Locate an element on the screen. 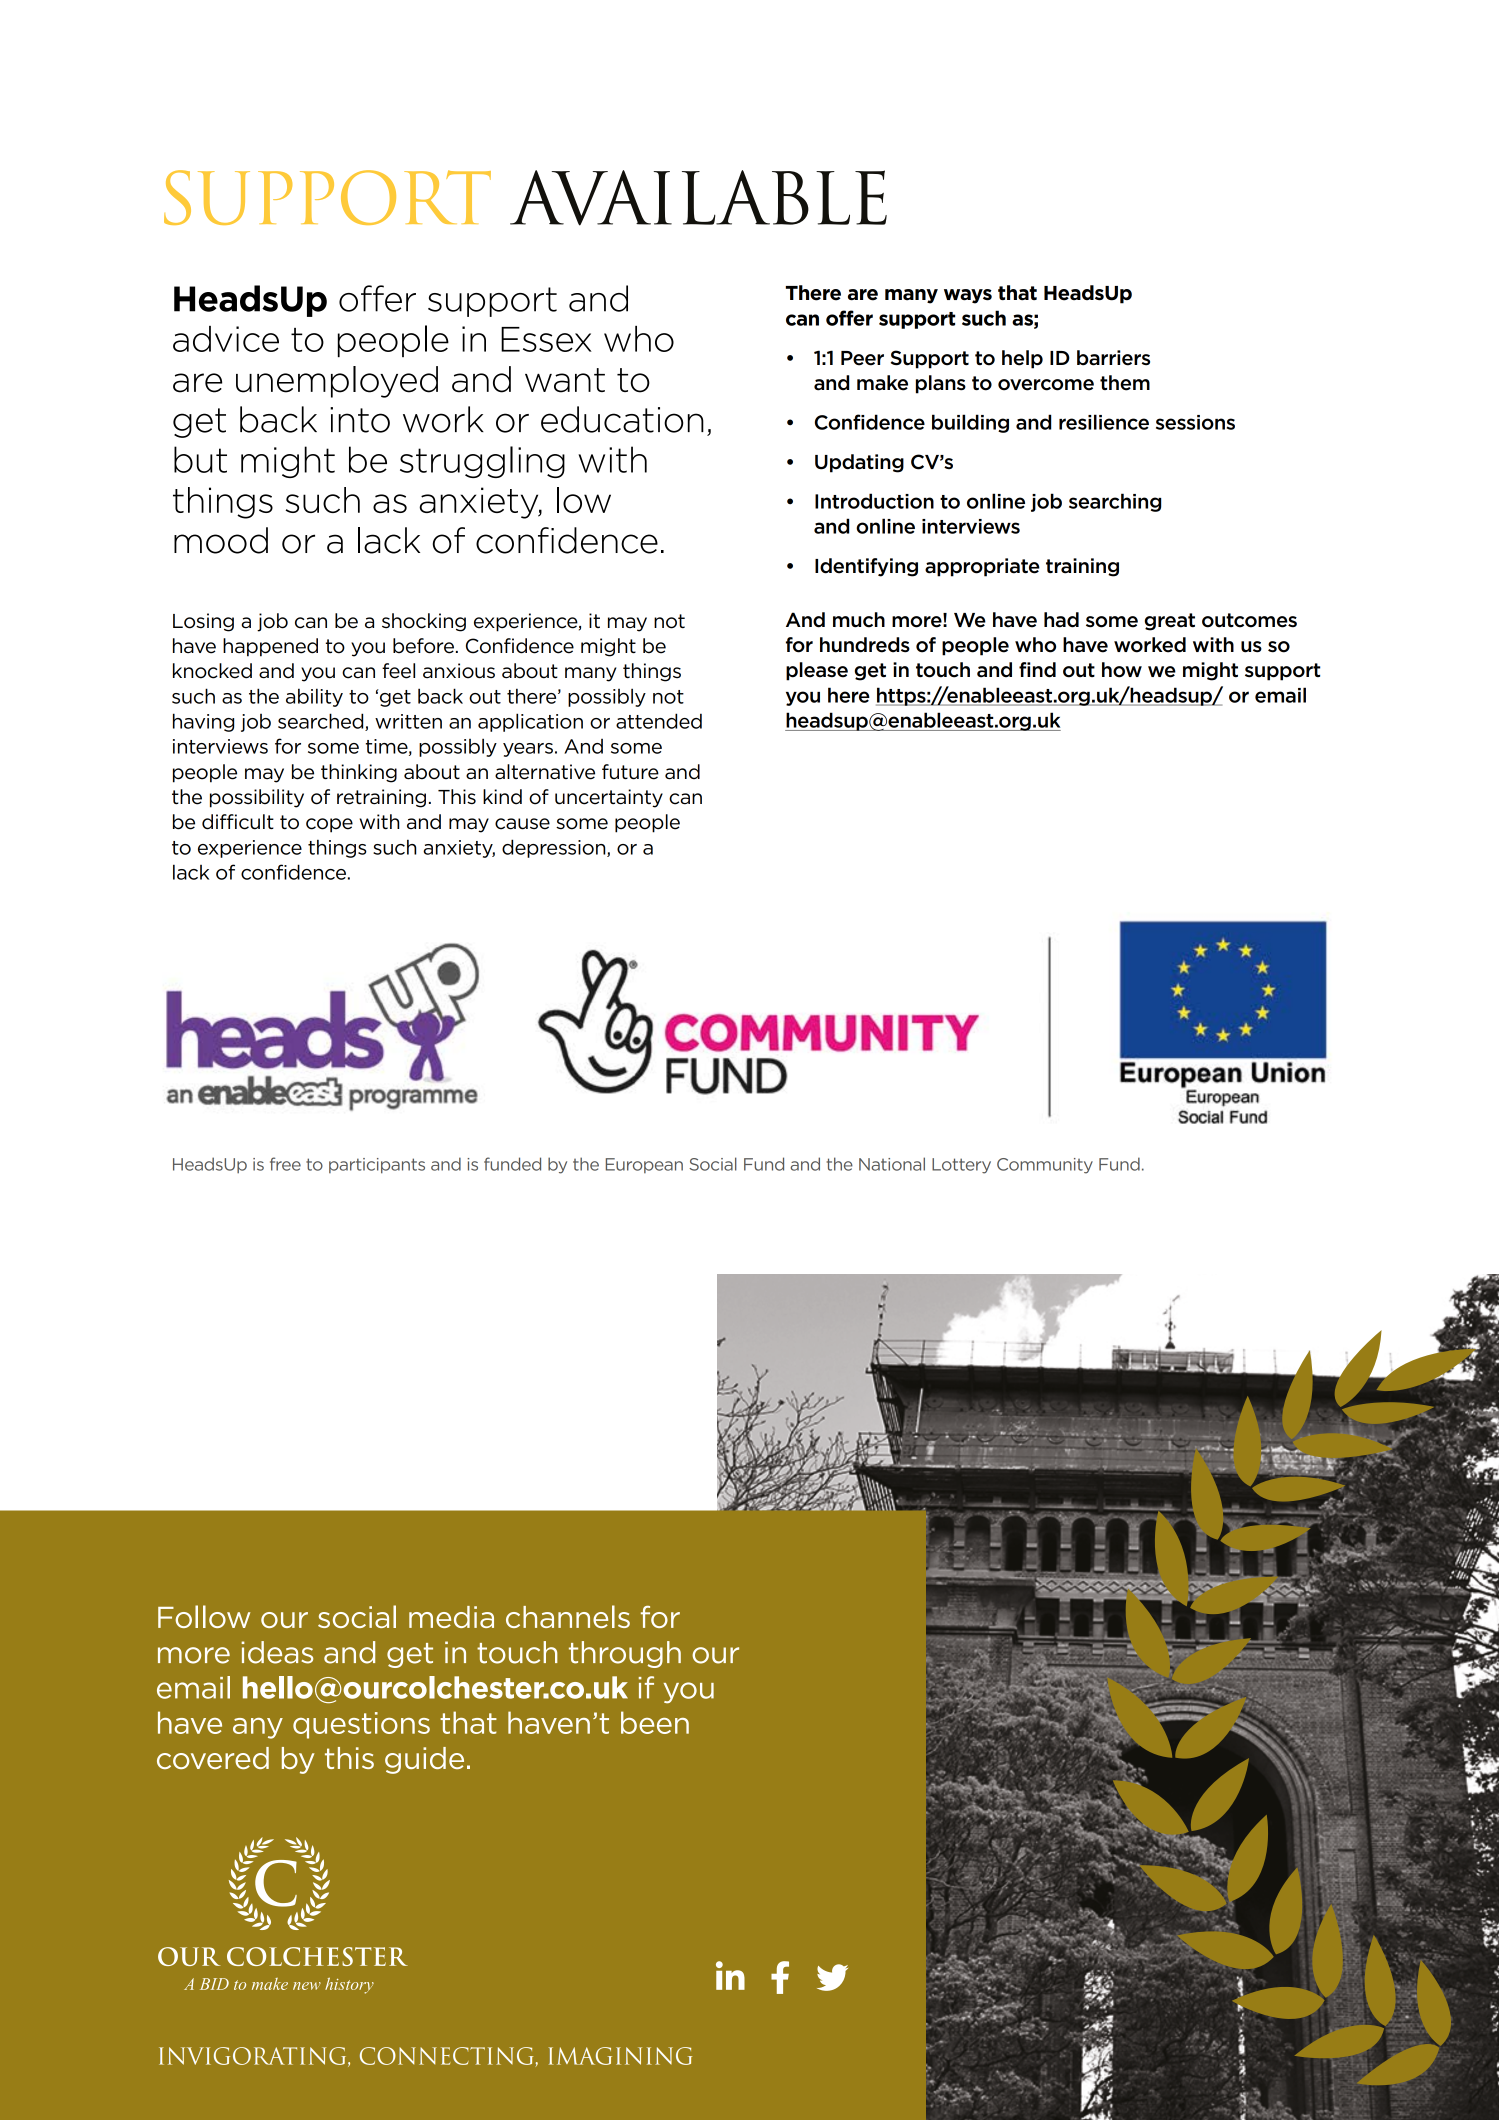 The height and width of the screenshot is (2120, 1499). IMAGINING is located at coordinates (620, 2056).
